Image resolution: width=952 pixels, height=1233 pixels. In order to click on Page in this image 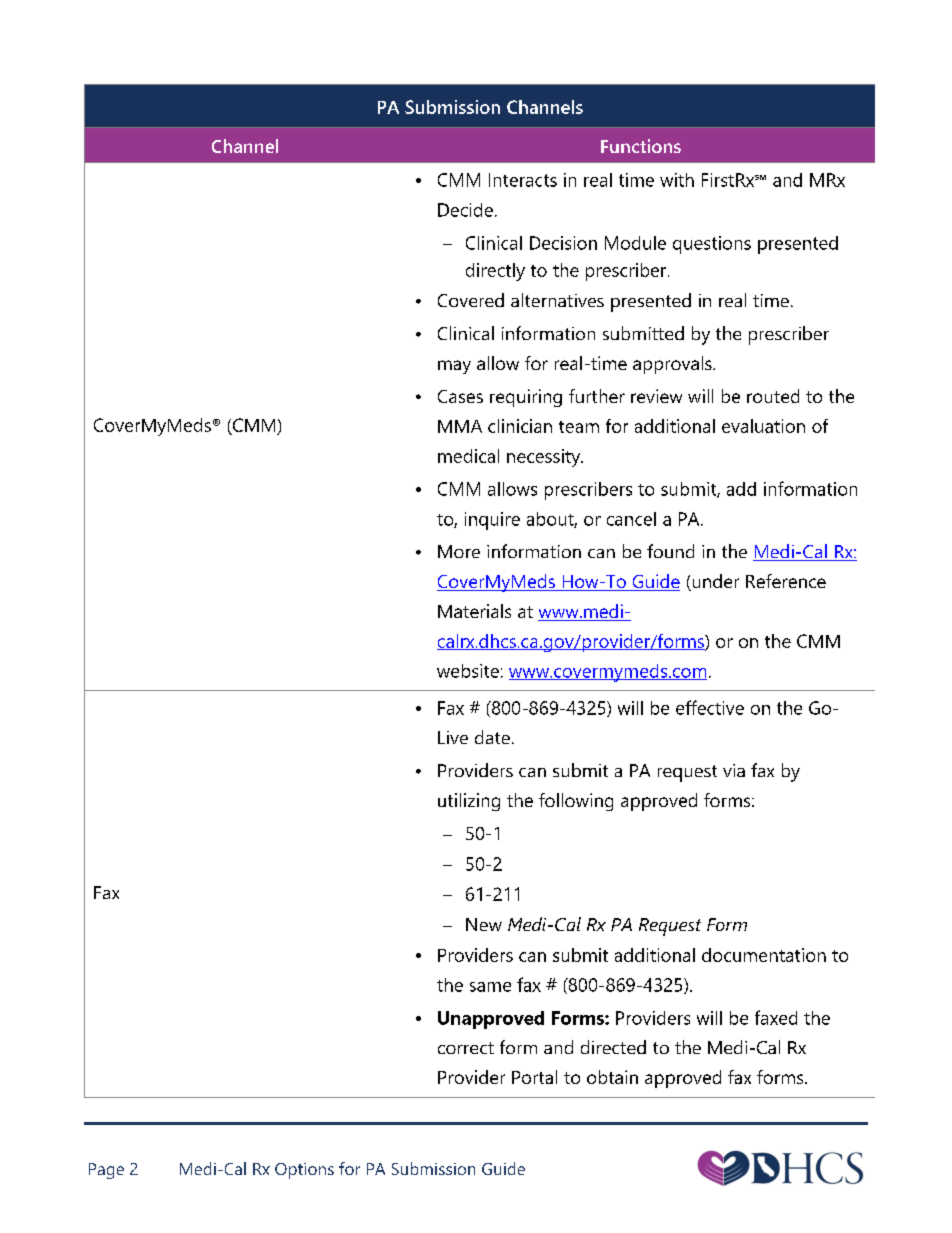, I will do `click(106, 1171)`.
